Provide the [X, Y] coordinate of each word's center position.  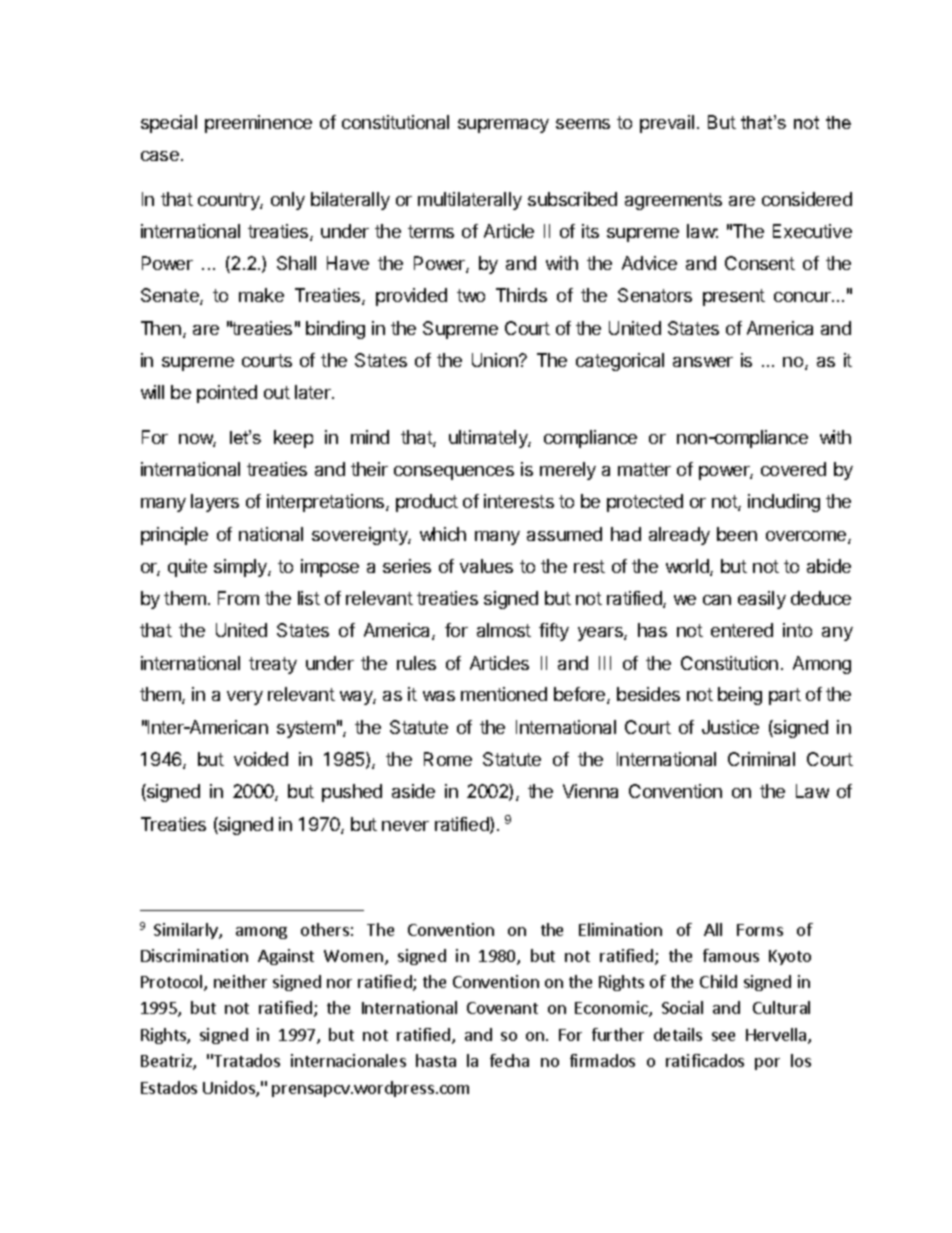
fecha [509, 1060]
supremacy [503, 126]
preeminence [258, 124]
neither [240, 981]
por [767, 1064]
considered [807, 199]
